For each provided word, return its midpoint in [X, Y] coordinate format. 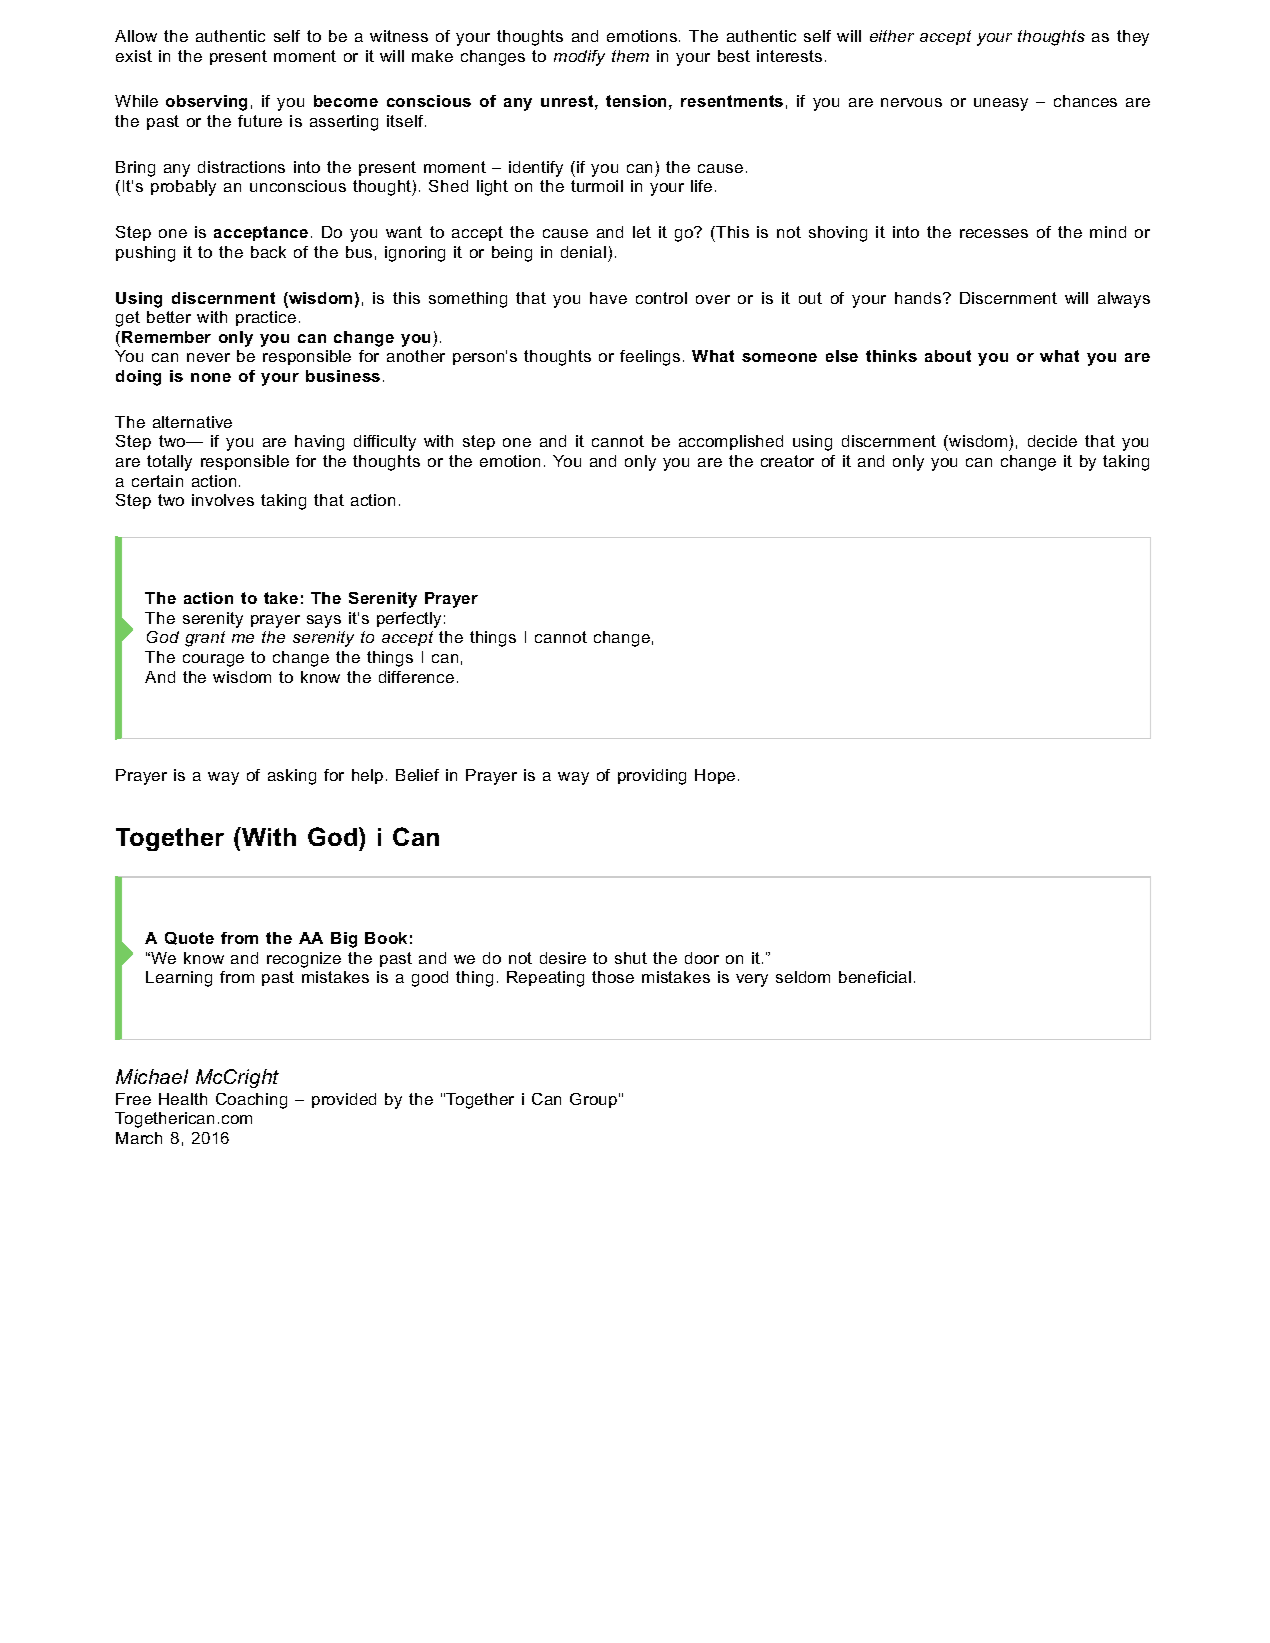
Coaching [251, 1101]
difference [416, 677]
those [613, 977]
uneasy [1001, 104]
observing [206, 103]
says [324, 621]
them [630, 56]
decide [1052, 441]
